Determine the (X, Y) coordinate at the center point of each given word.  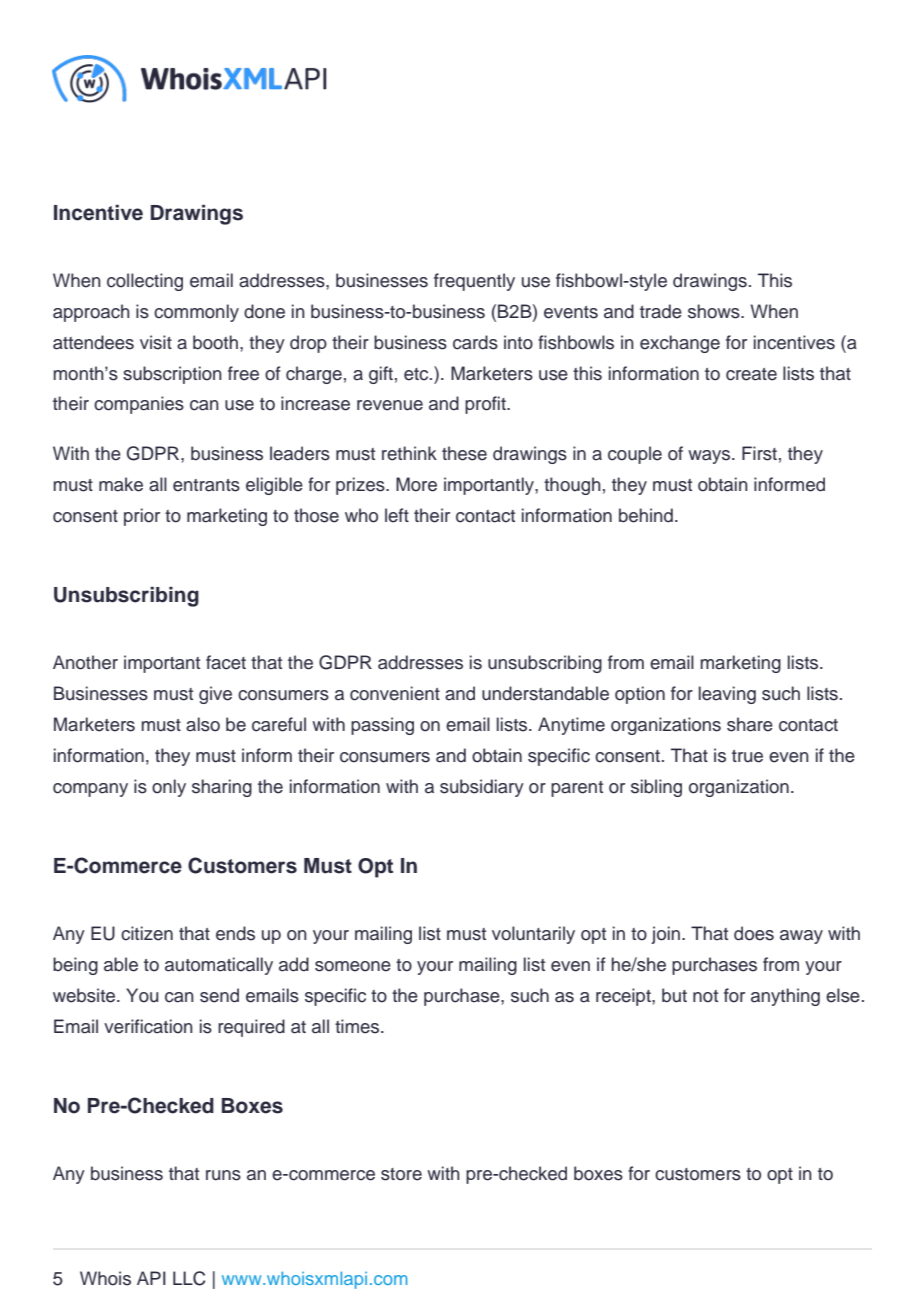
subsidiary (482, 788)
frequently (474, 282)
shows (715, 311)
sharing (222, 788)
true (747, 756)
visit (156, 342)
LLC (189, 1278)
